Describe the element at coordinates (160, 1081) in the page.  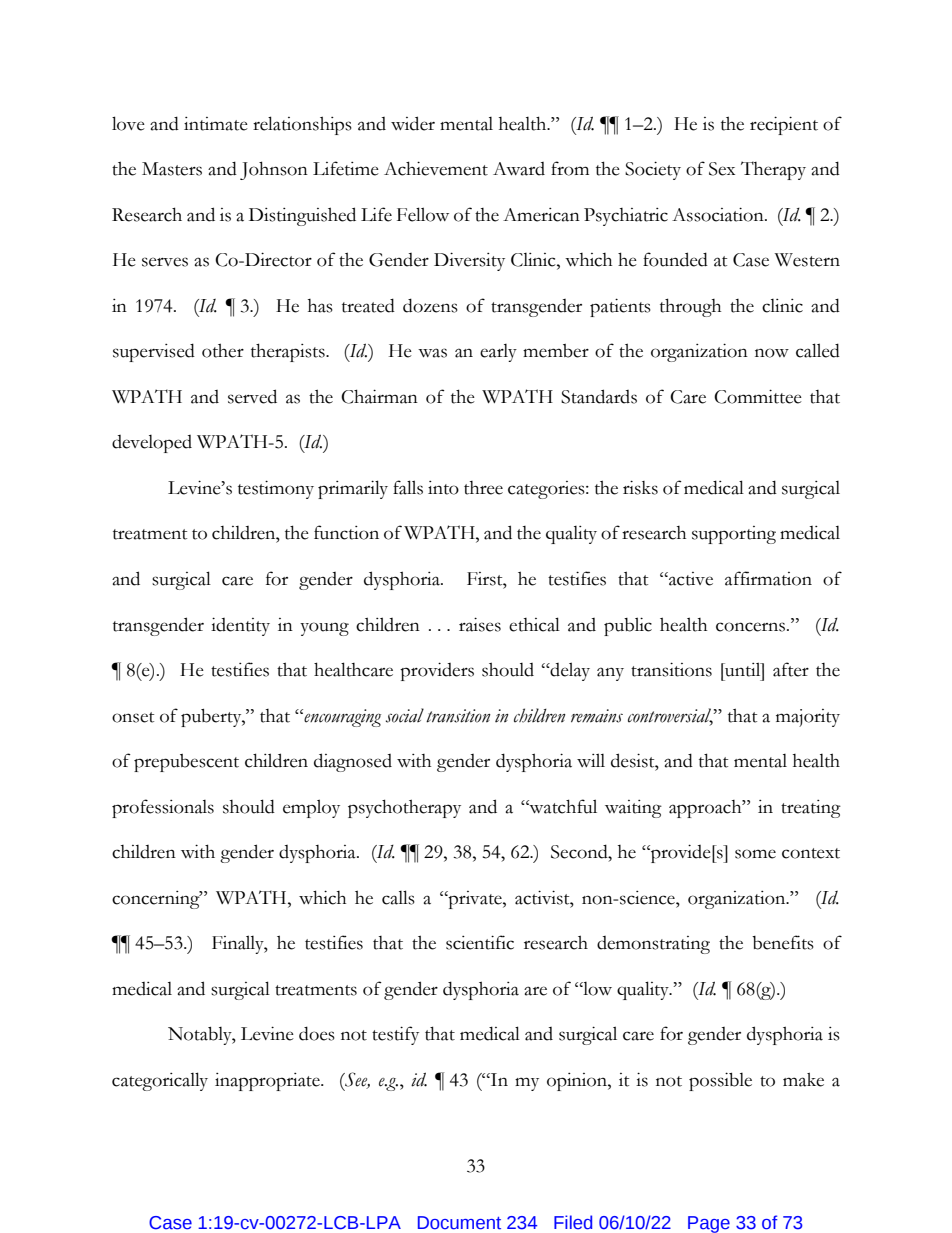
I see `categorically` at that location.
